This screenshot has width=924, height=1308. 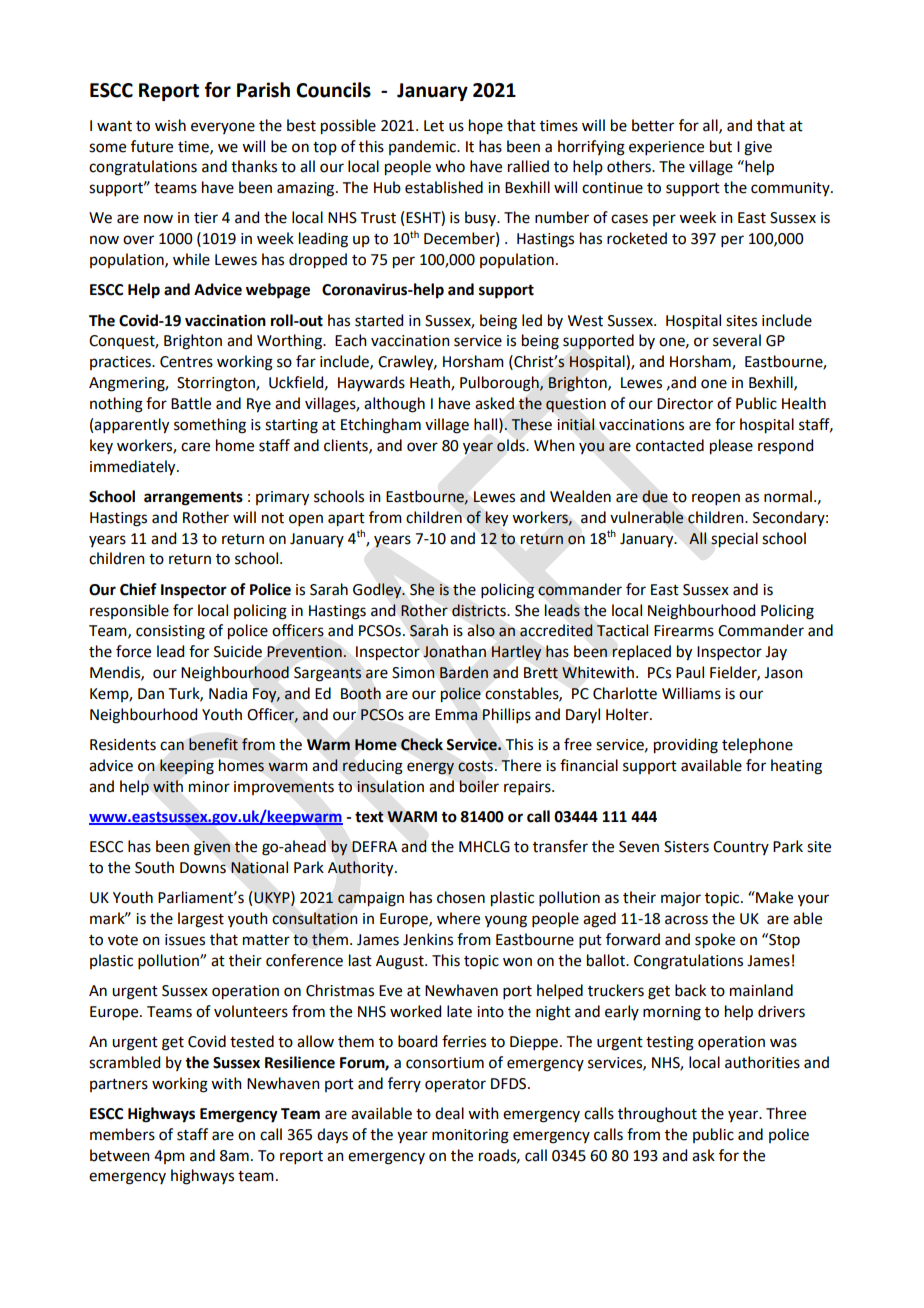 What do you see at coordinates (721, 146) in the screenshot?
I see `but` at bounding box center [721, 146].
